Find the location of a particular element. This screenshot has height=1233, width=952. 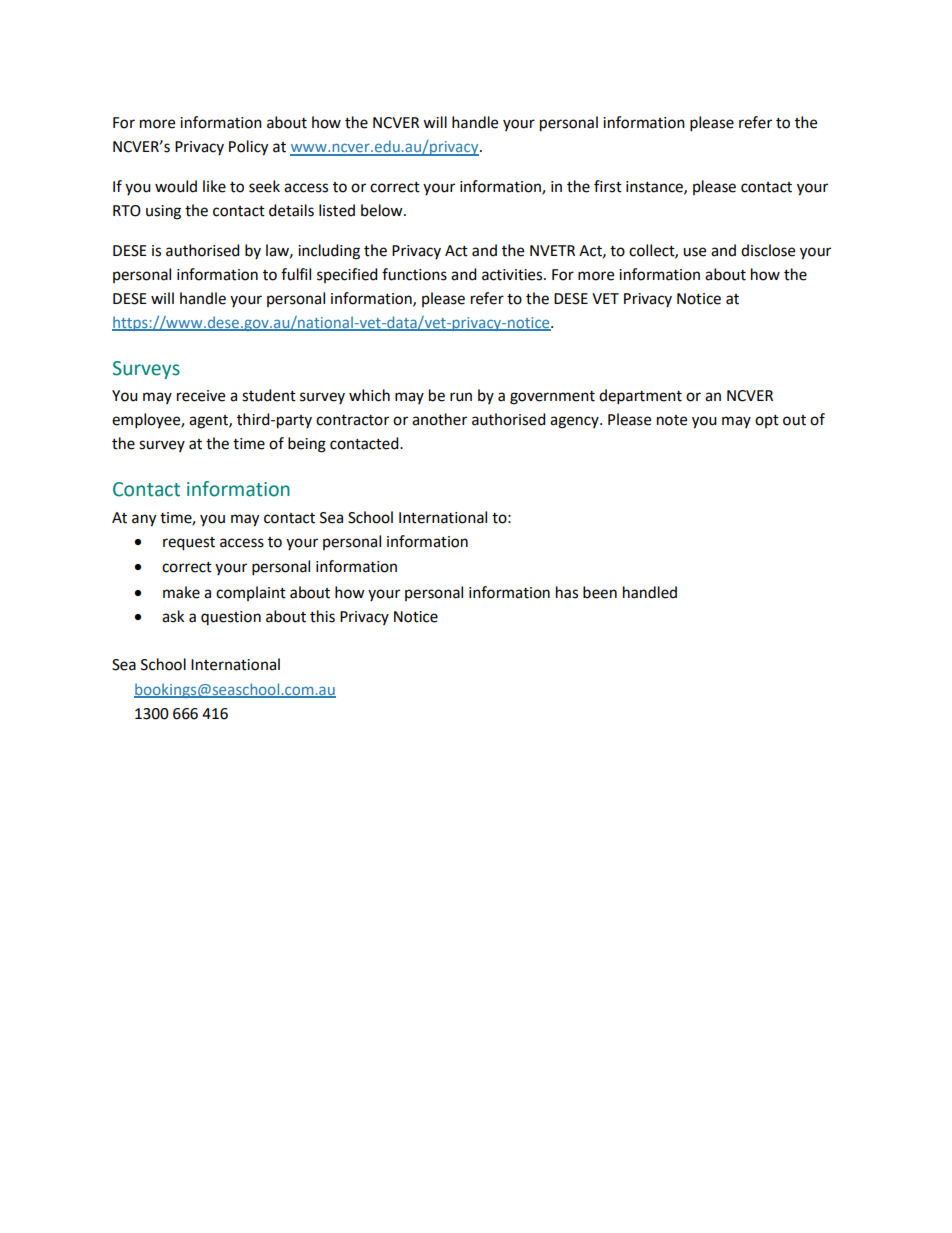

being is located at coordinates (307, 445).
